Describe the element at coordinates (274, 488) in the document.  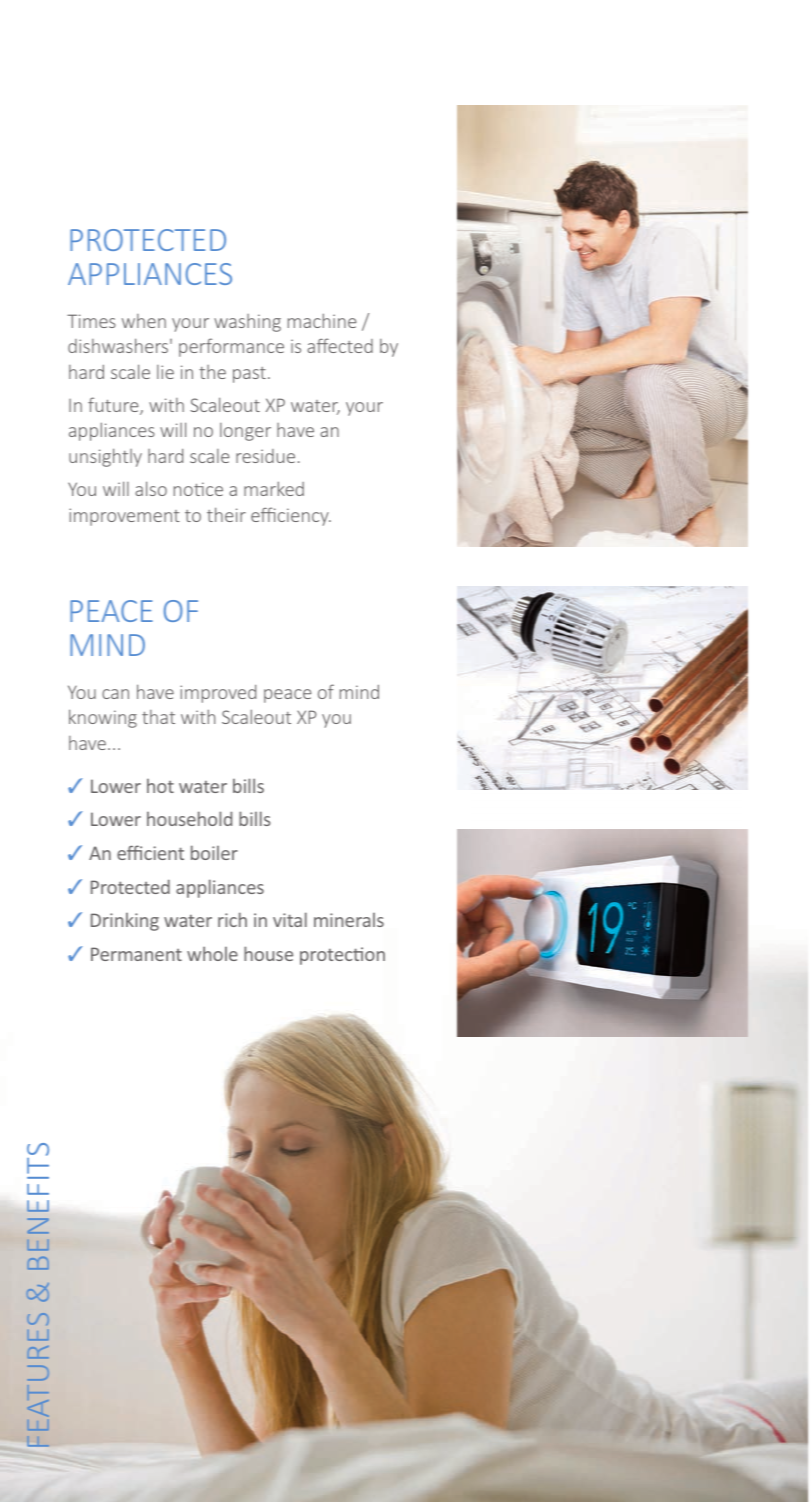
I see `marked` at that location.
